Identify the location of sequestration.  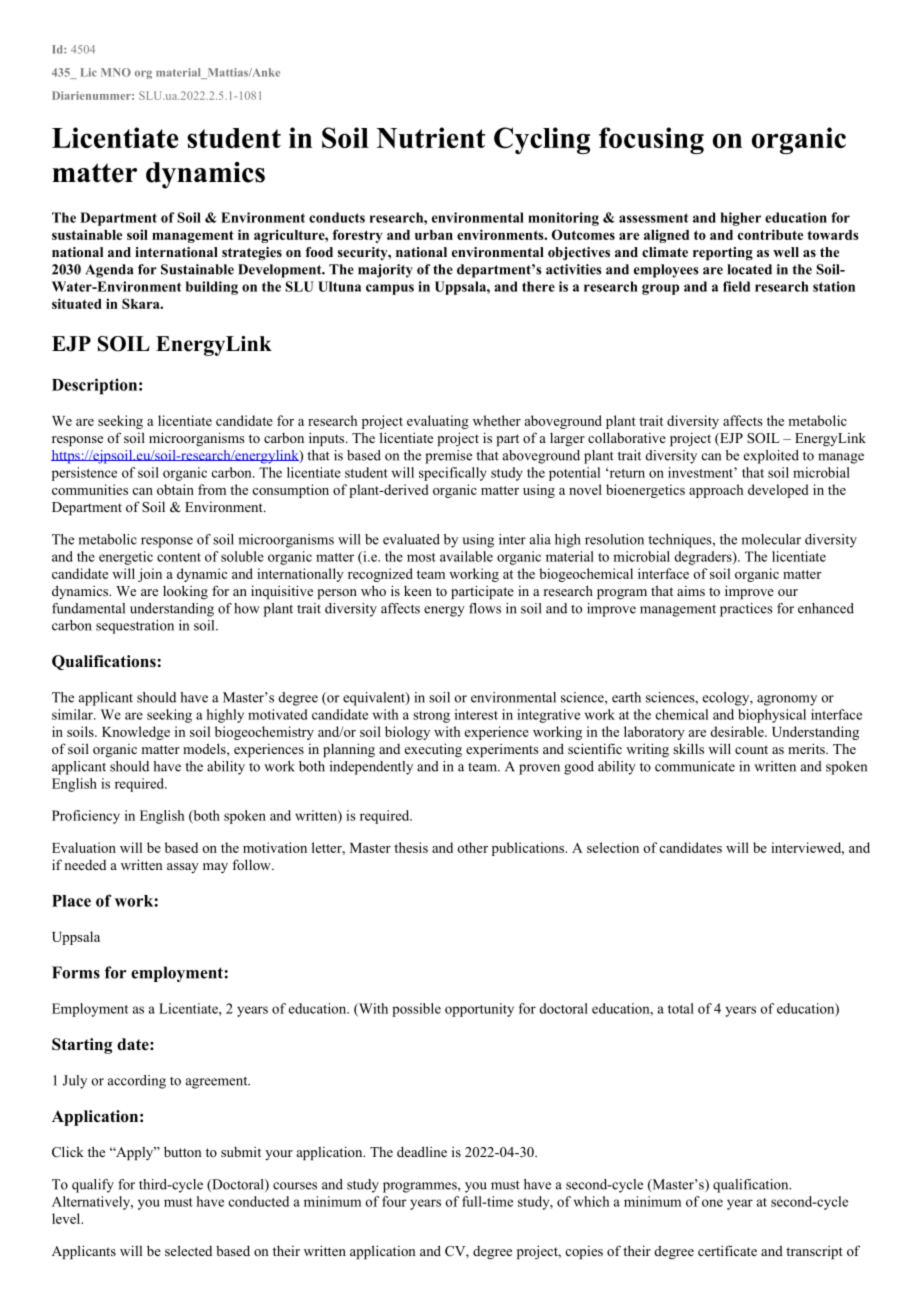
(135, 627).
